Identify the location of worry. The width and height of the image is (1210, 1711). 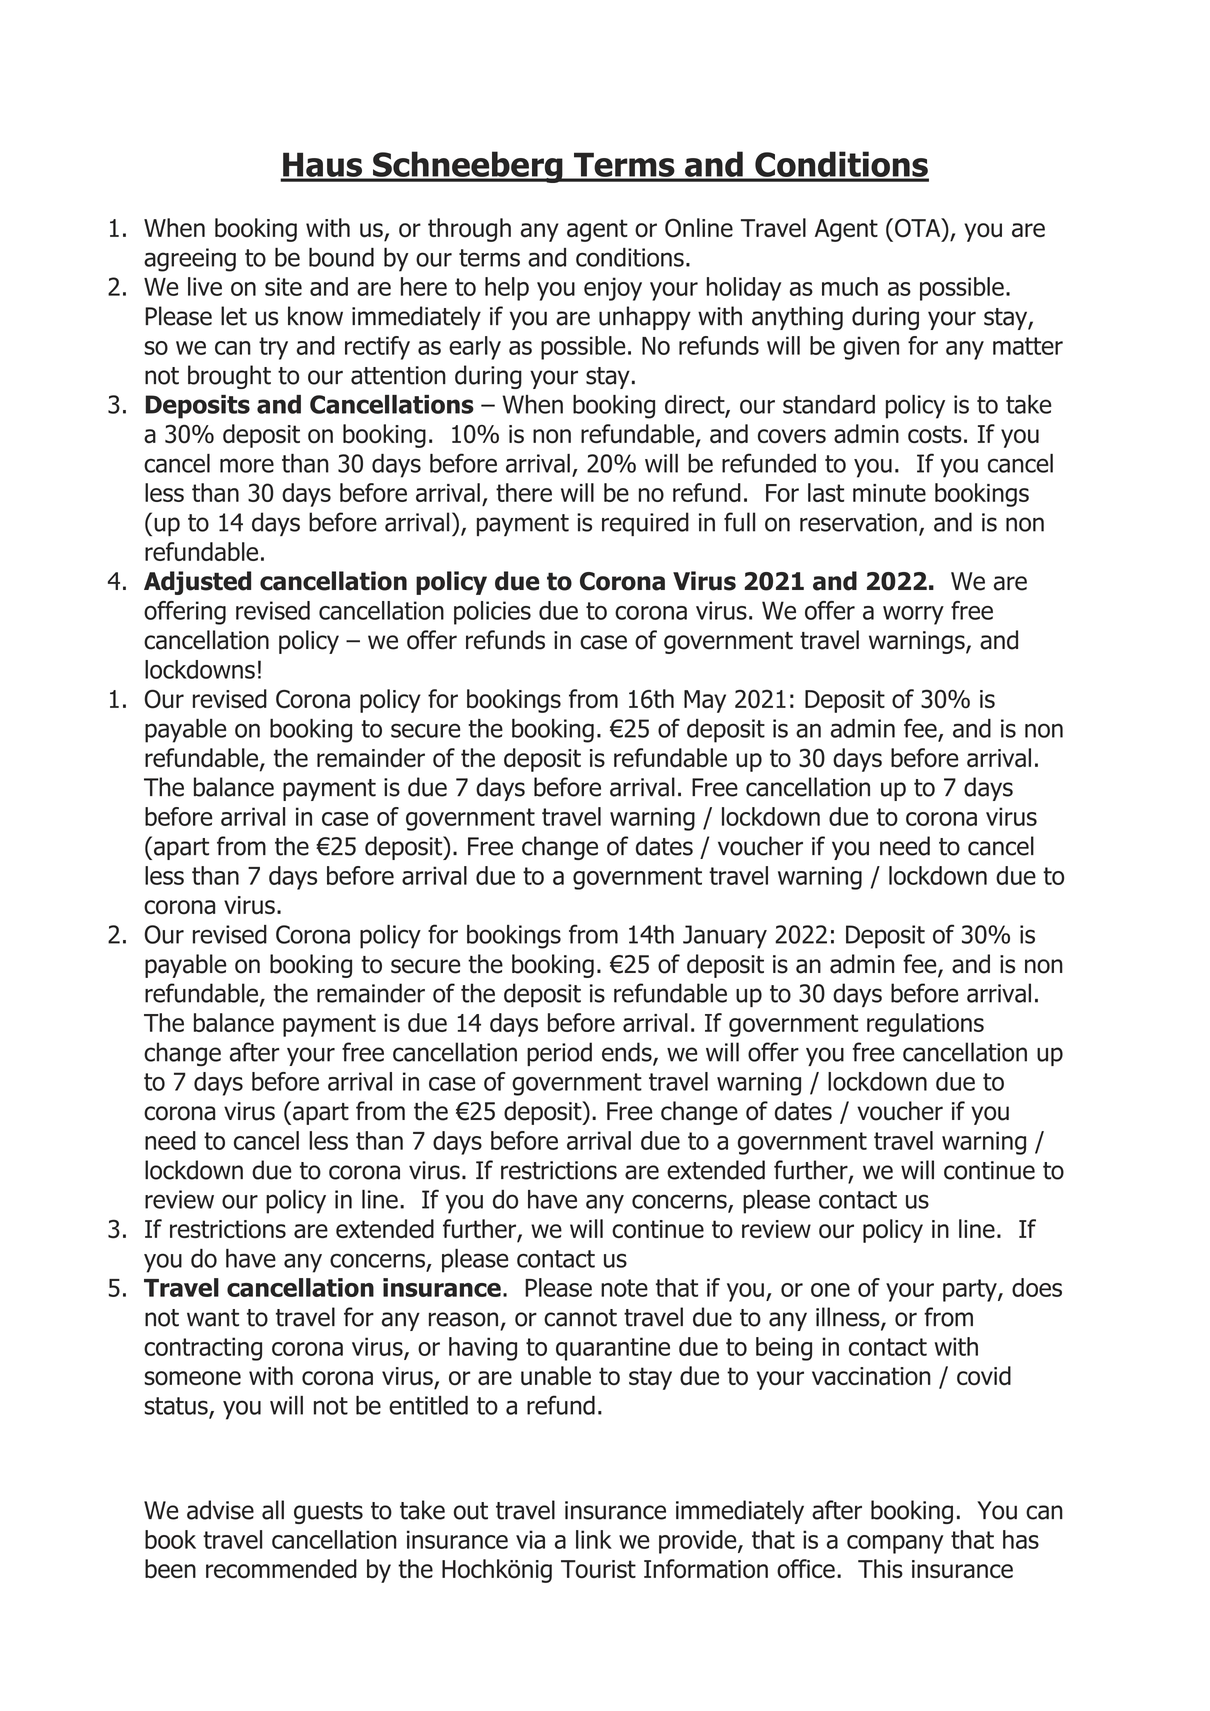
(913, 615).
